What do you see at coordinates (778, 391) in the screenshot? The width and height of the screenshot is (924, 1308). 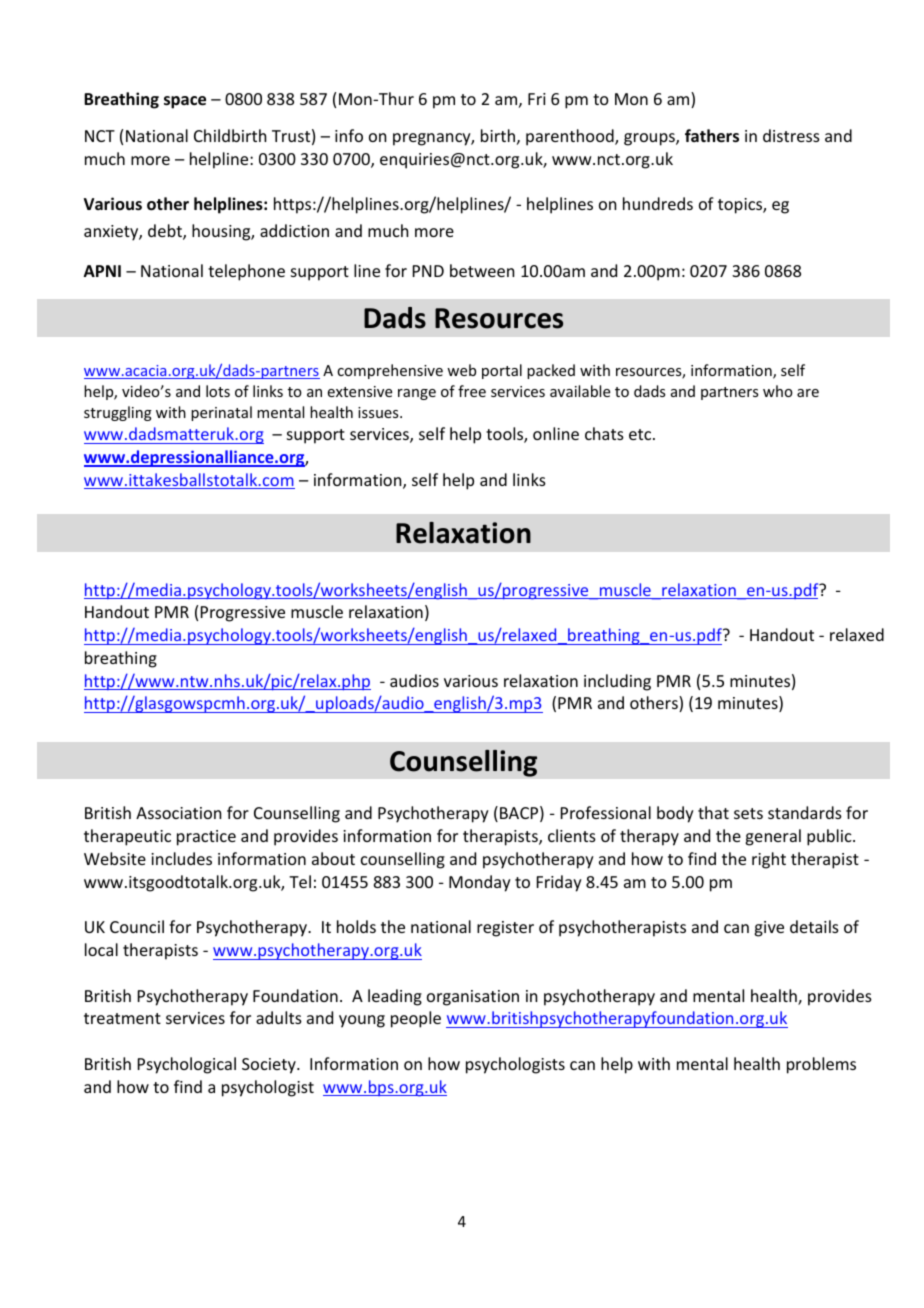 I see `who` at bounding box center [778, 391].
